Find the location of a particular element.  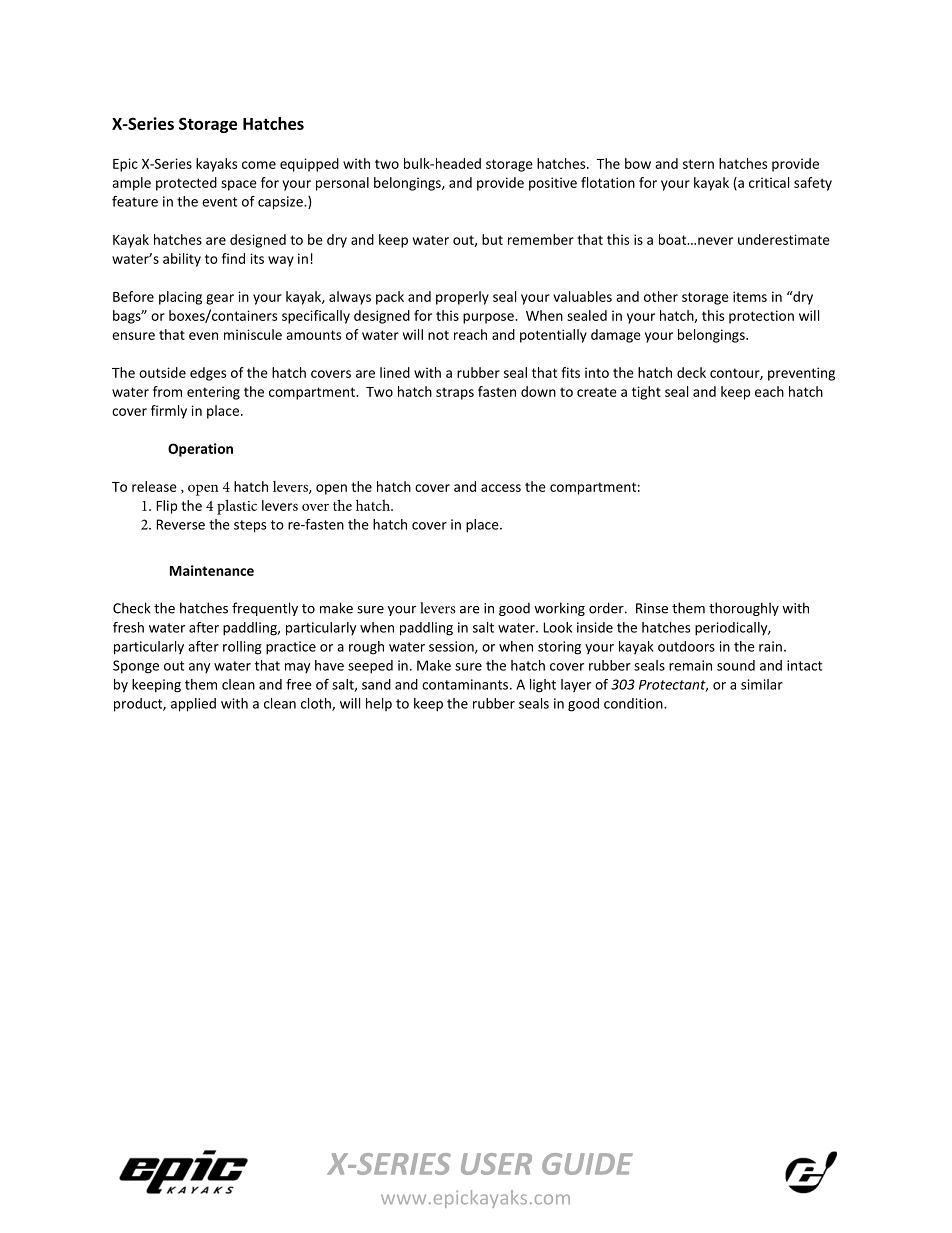

Operation is located at coordinates (200, 450).
